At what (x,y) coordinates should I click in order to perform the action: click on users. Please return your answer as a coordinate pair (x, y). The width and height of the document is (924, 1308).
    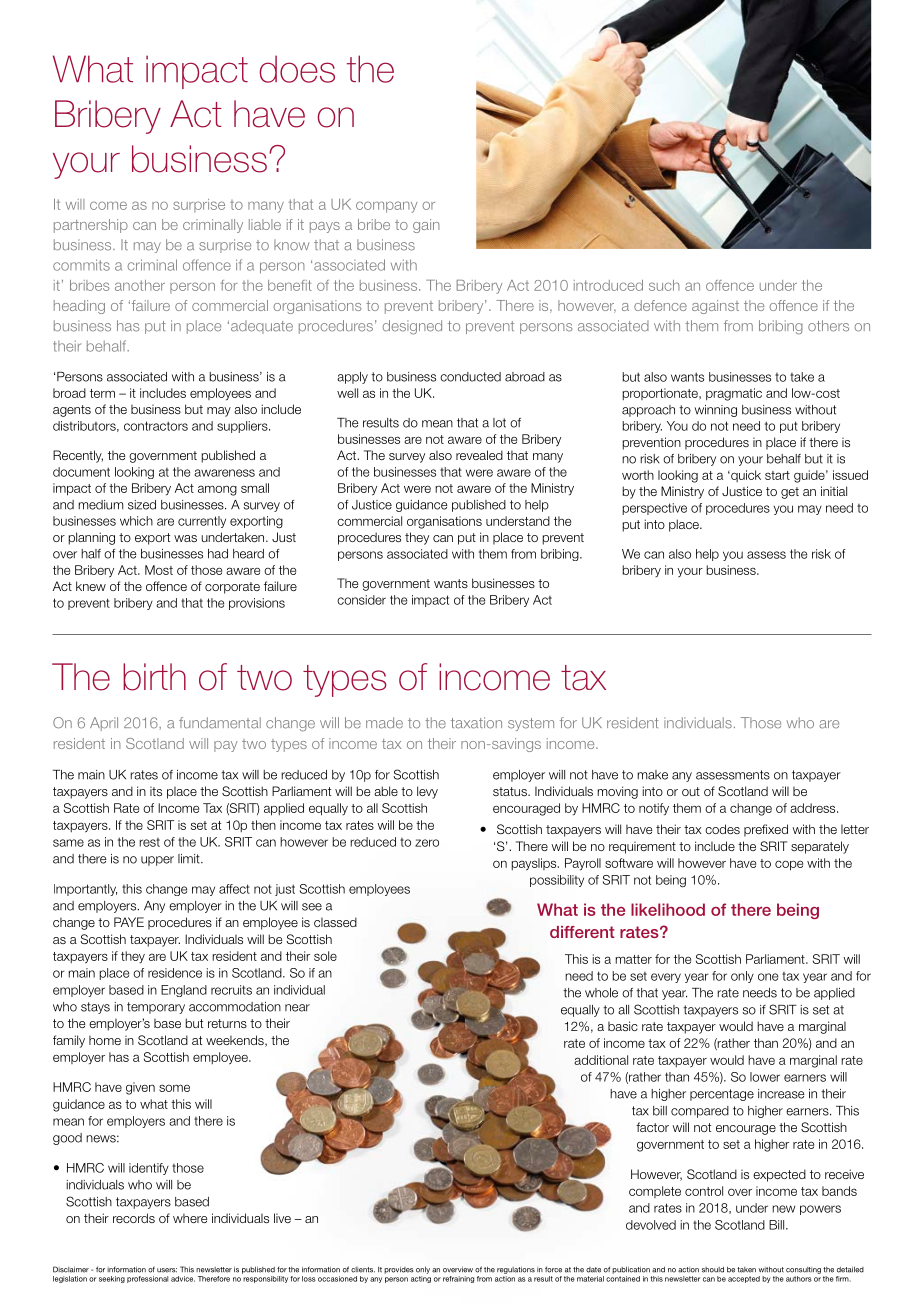
    Looking at the image, I should click on (167, 1270).
